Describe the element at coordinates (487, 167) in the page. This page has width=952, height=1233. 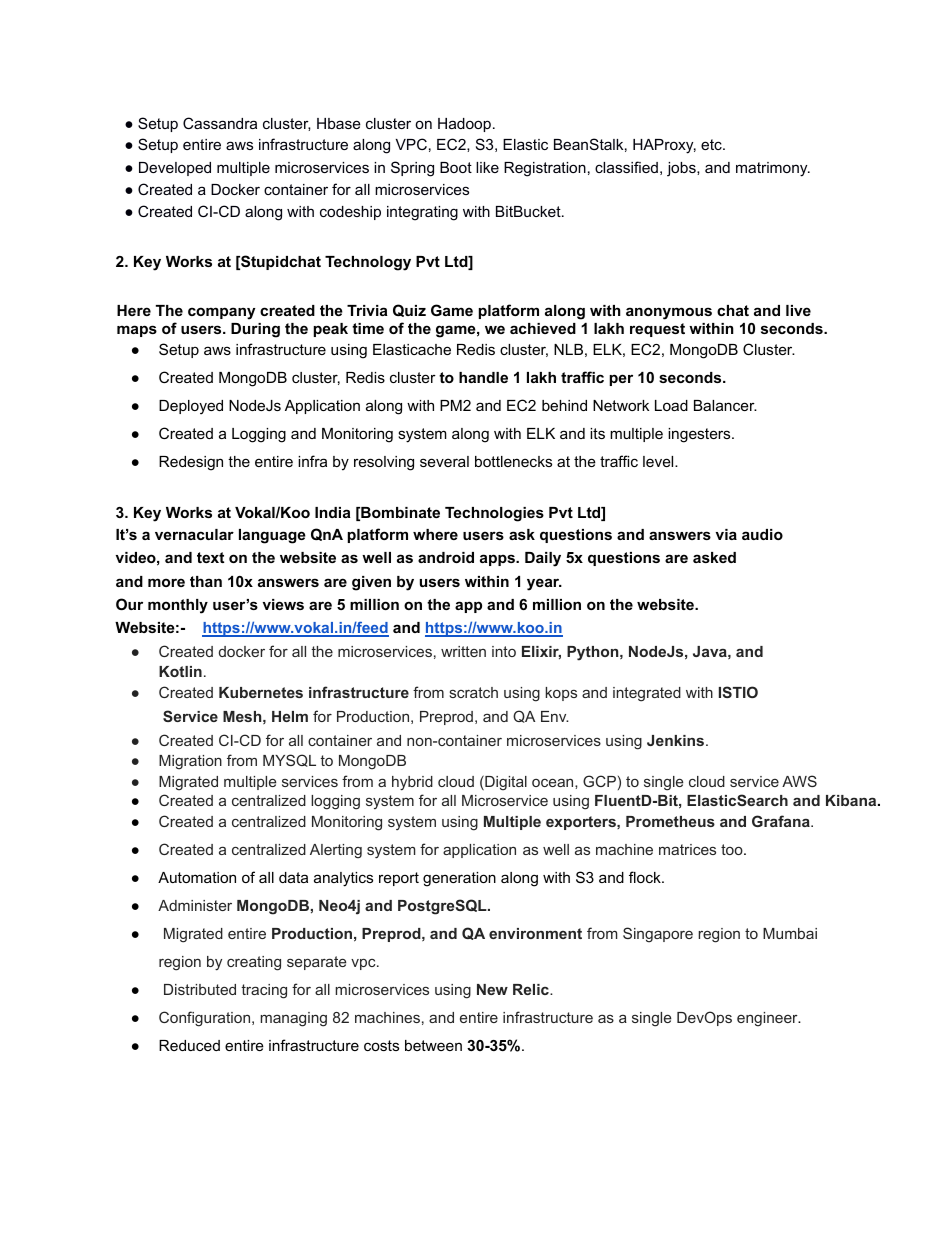
I see `like` at that location.
